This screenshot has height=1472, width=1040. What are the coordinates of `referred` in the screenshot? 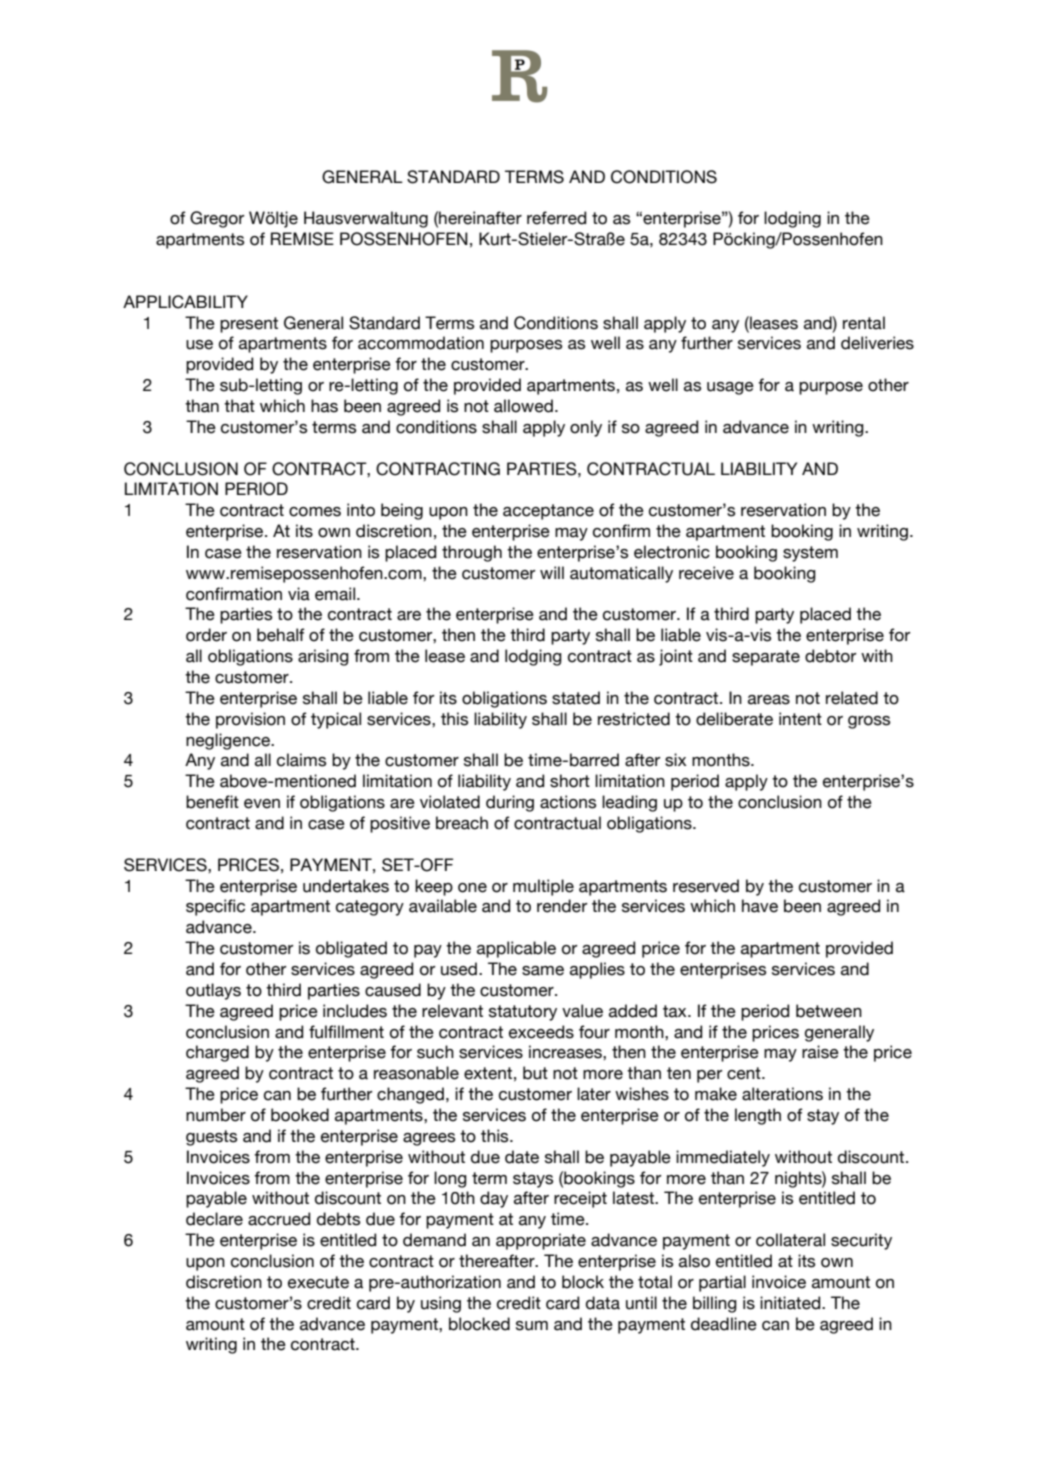 It's located at (556, 218).
